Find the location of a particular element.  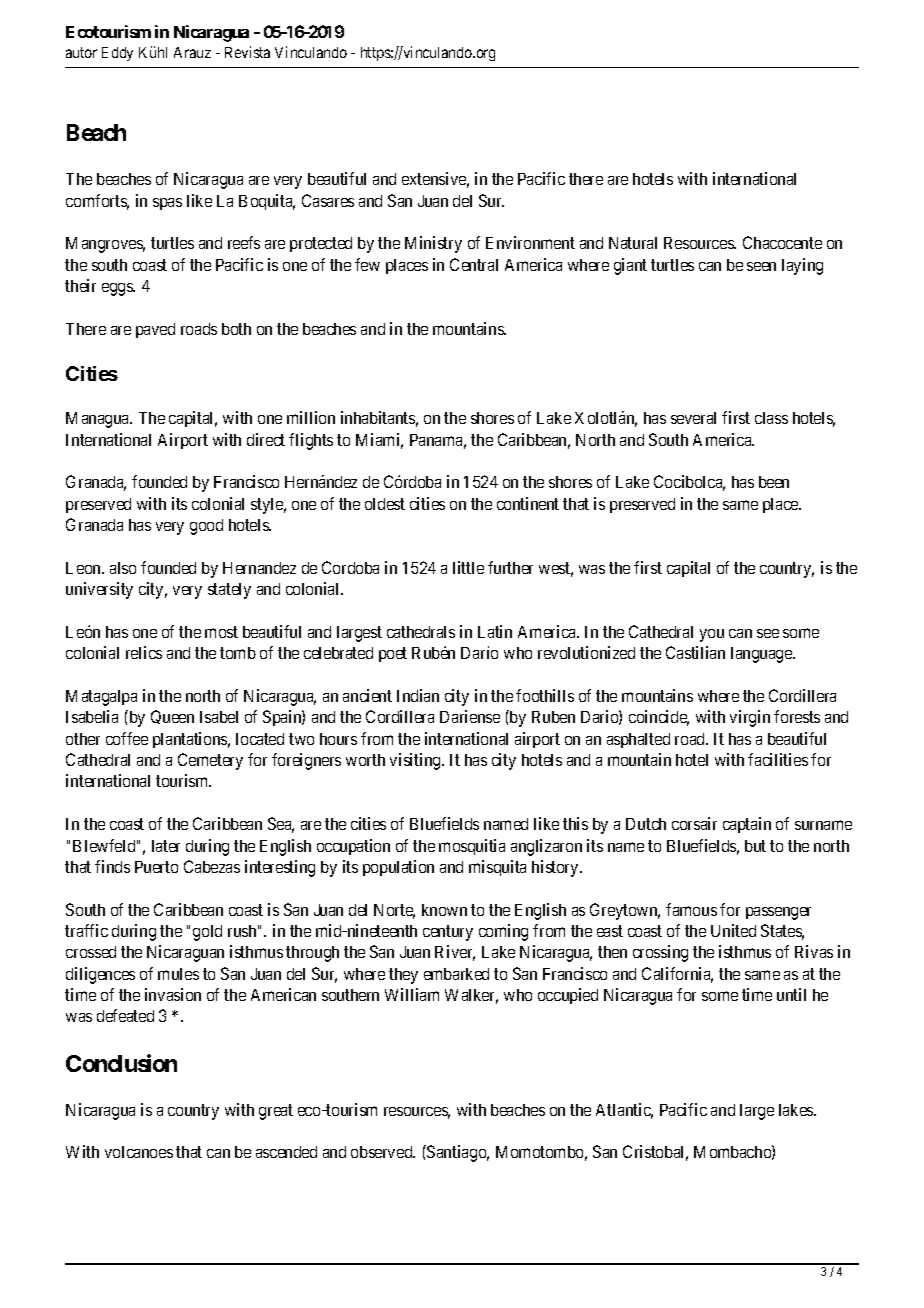

been is located at coordinates (774, 482).
